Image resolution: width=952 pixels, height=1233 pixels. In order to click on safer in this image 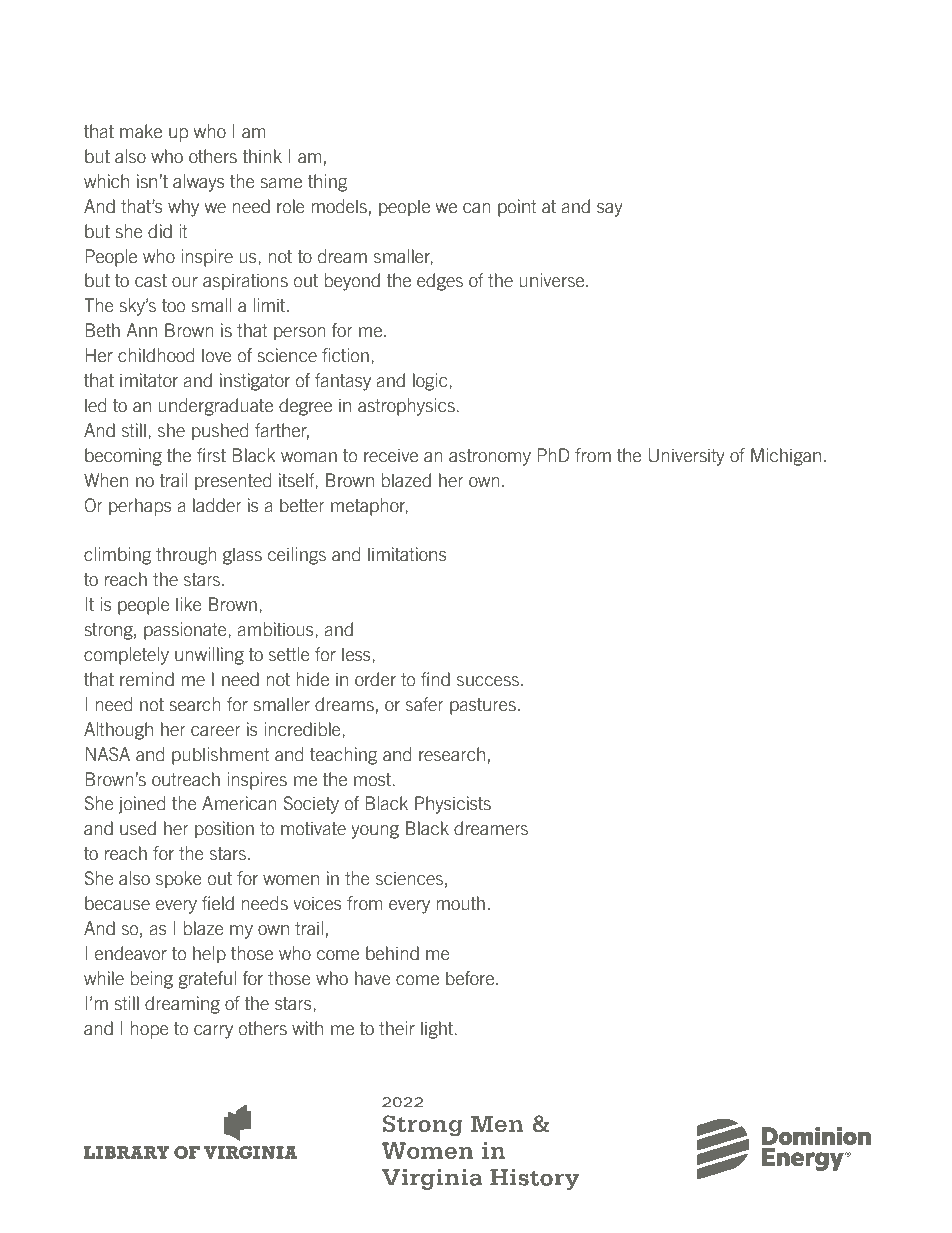, I will do `click(425, 704)`.
